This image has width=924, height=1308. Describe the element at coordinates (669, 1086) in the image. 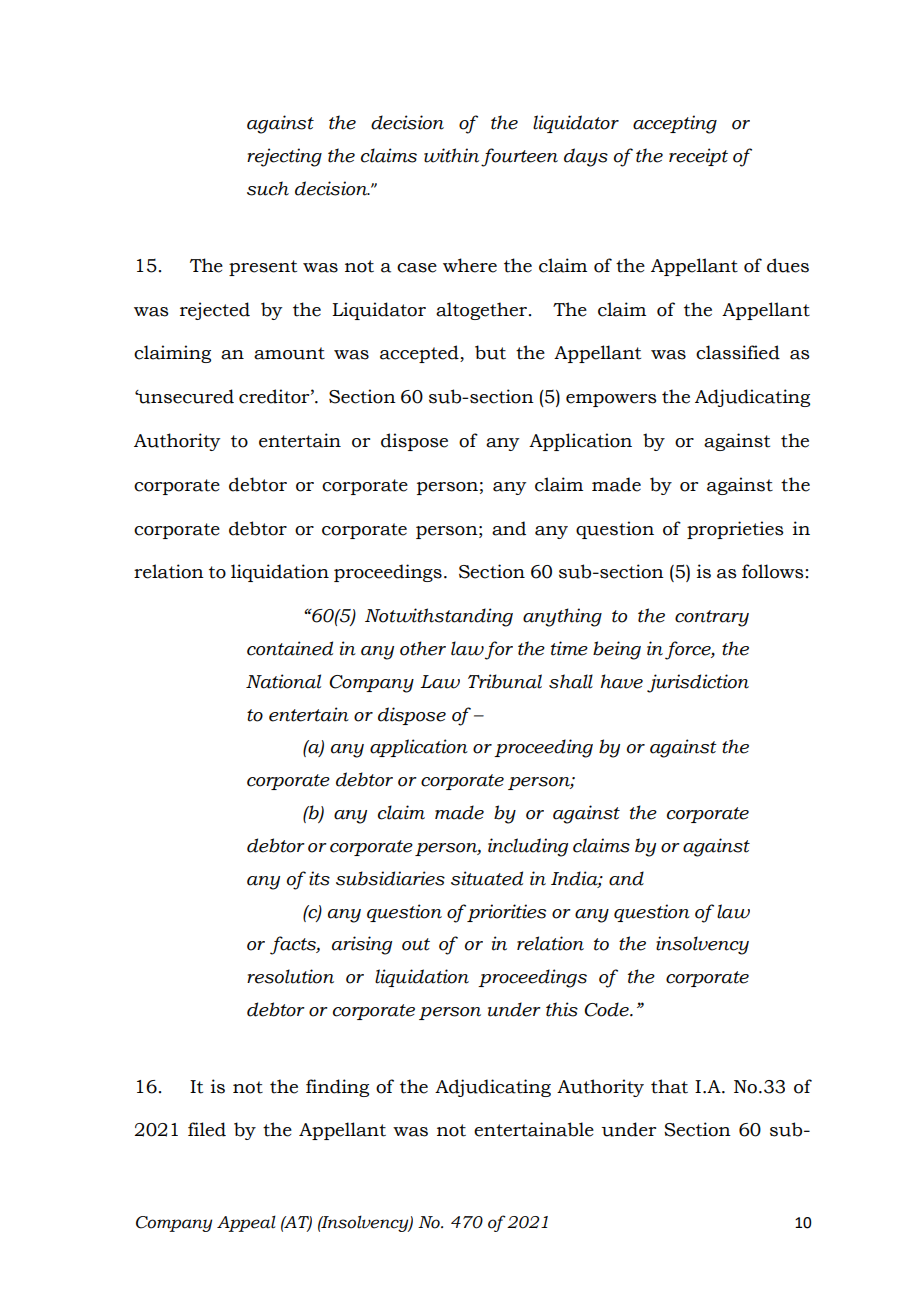

I see `that` at that location.
